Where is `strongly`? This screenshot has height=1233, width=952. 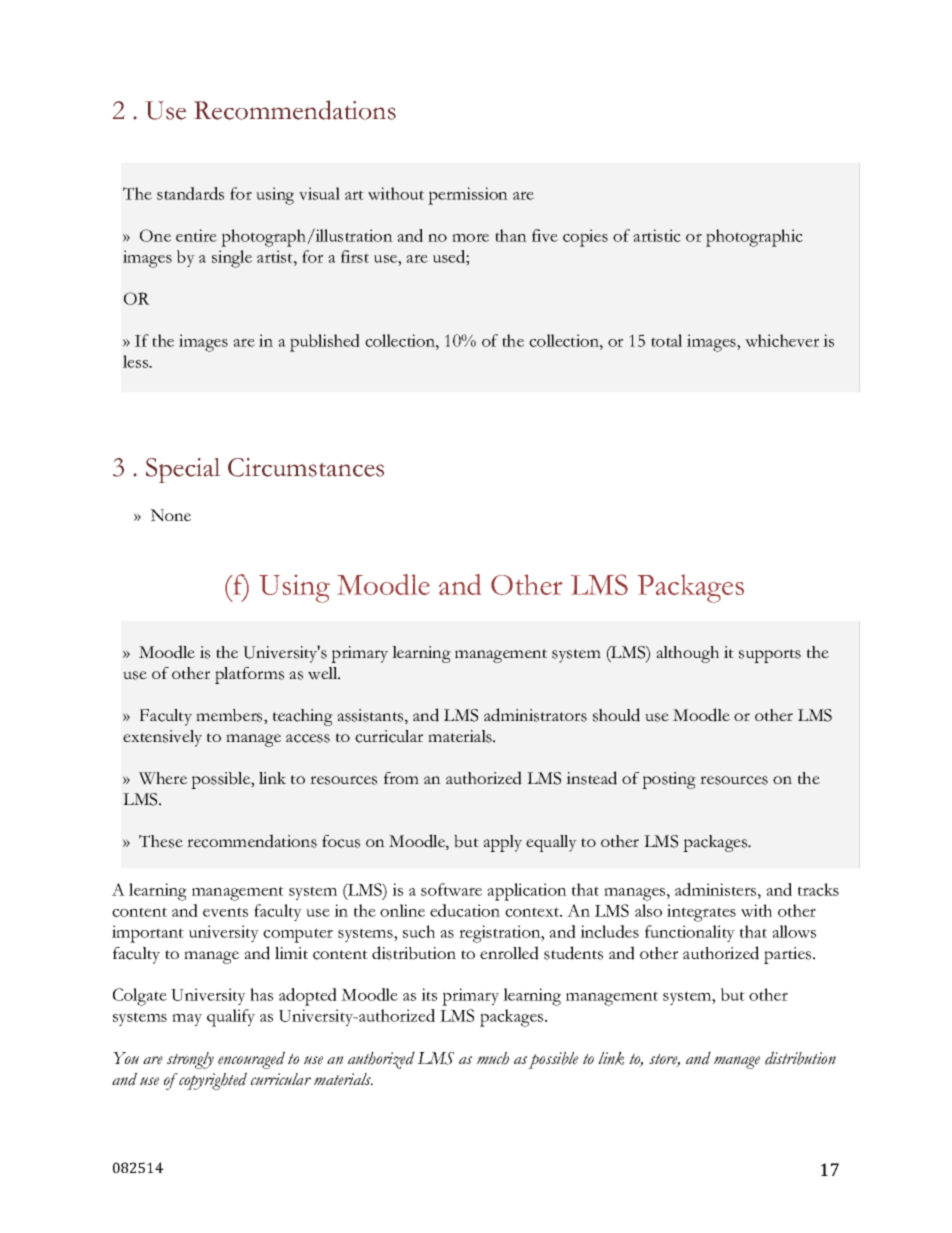
strongly is located at coordinates (190, 1060).
